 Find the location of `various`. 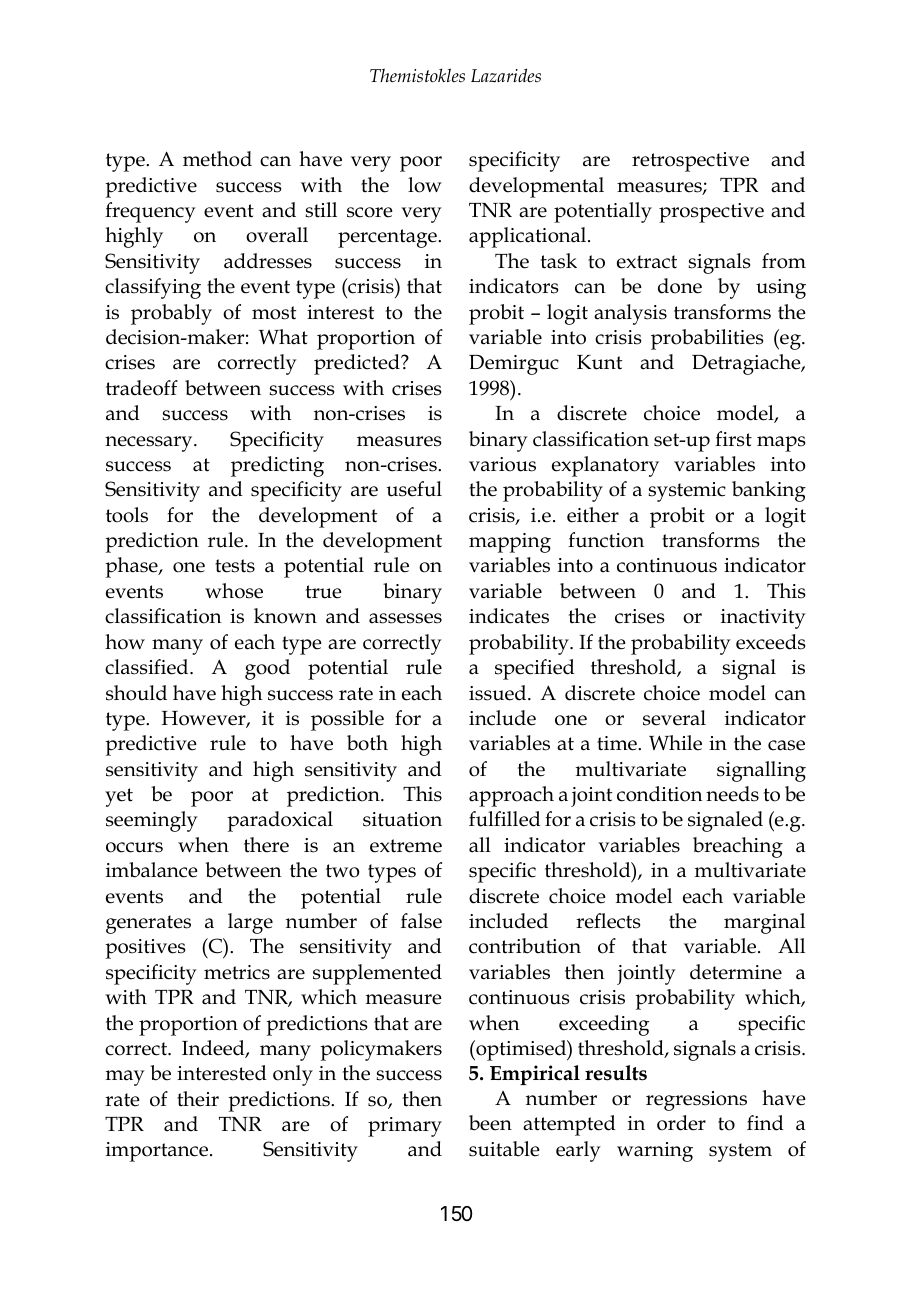

various is located at coordinates (502, 464).
